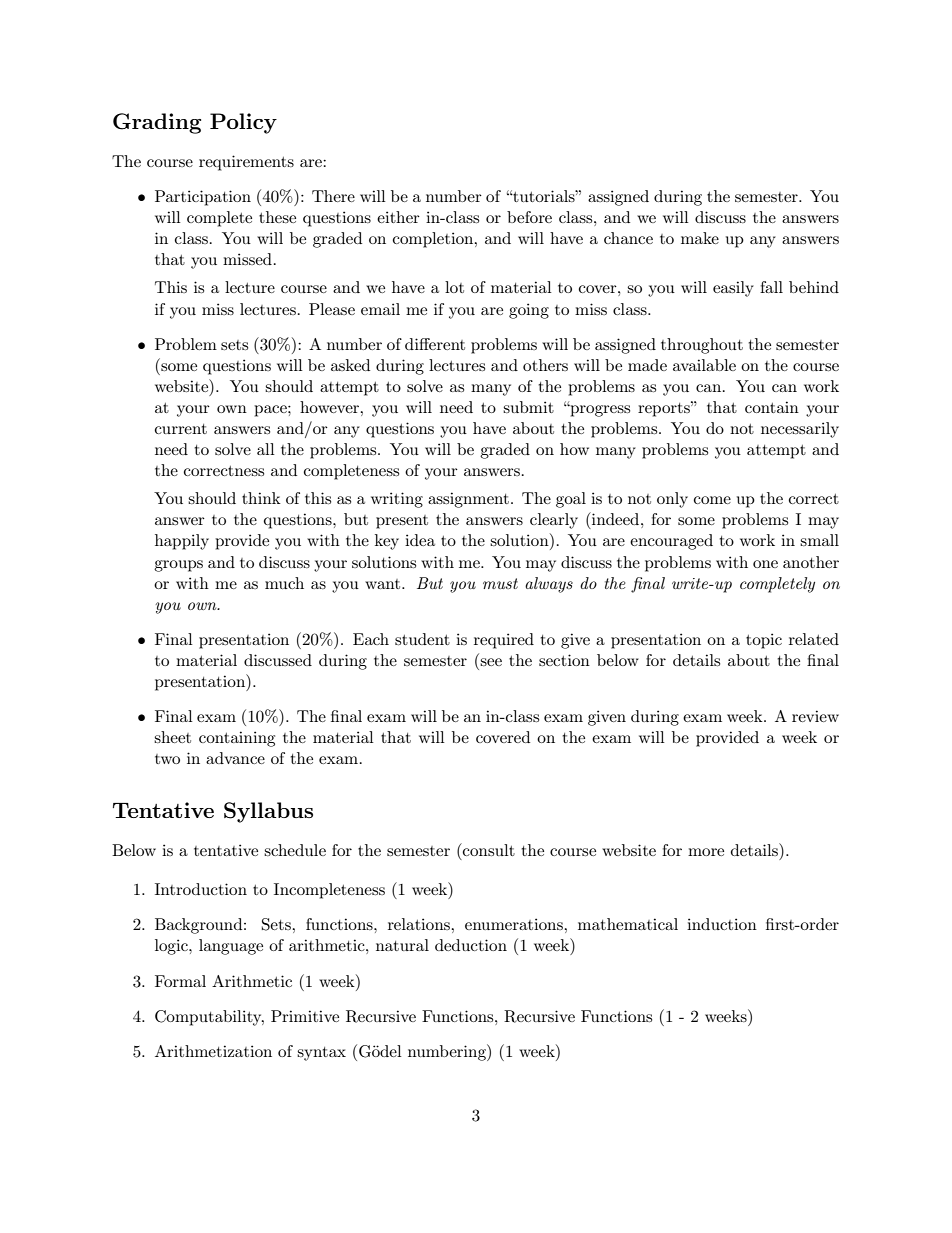 This page has height=1233, width=952. Describe the element at coordinates (529, 217) in the page. I see `before` at that location.
